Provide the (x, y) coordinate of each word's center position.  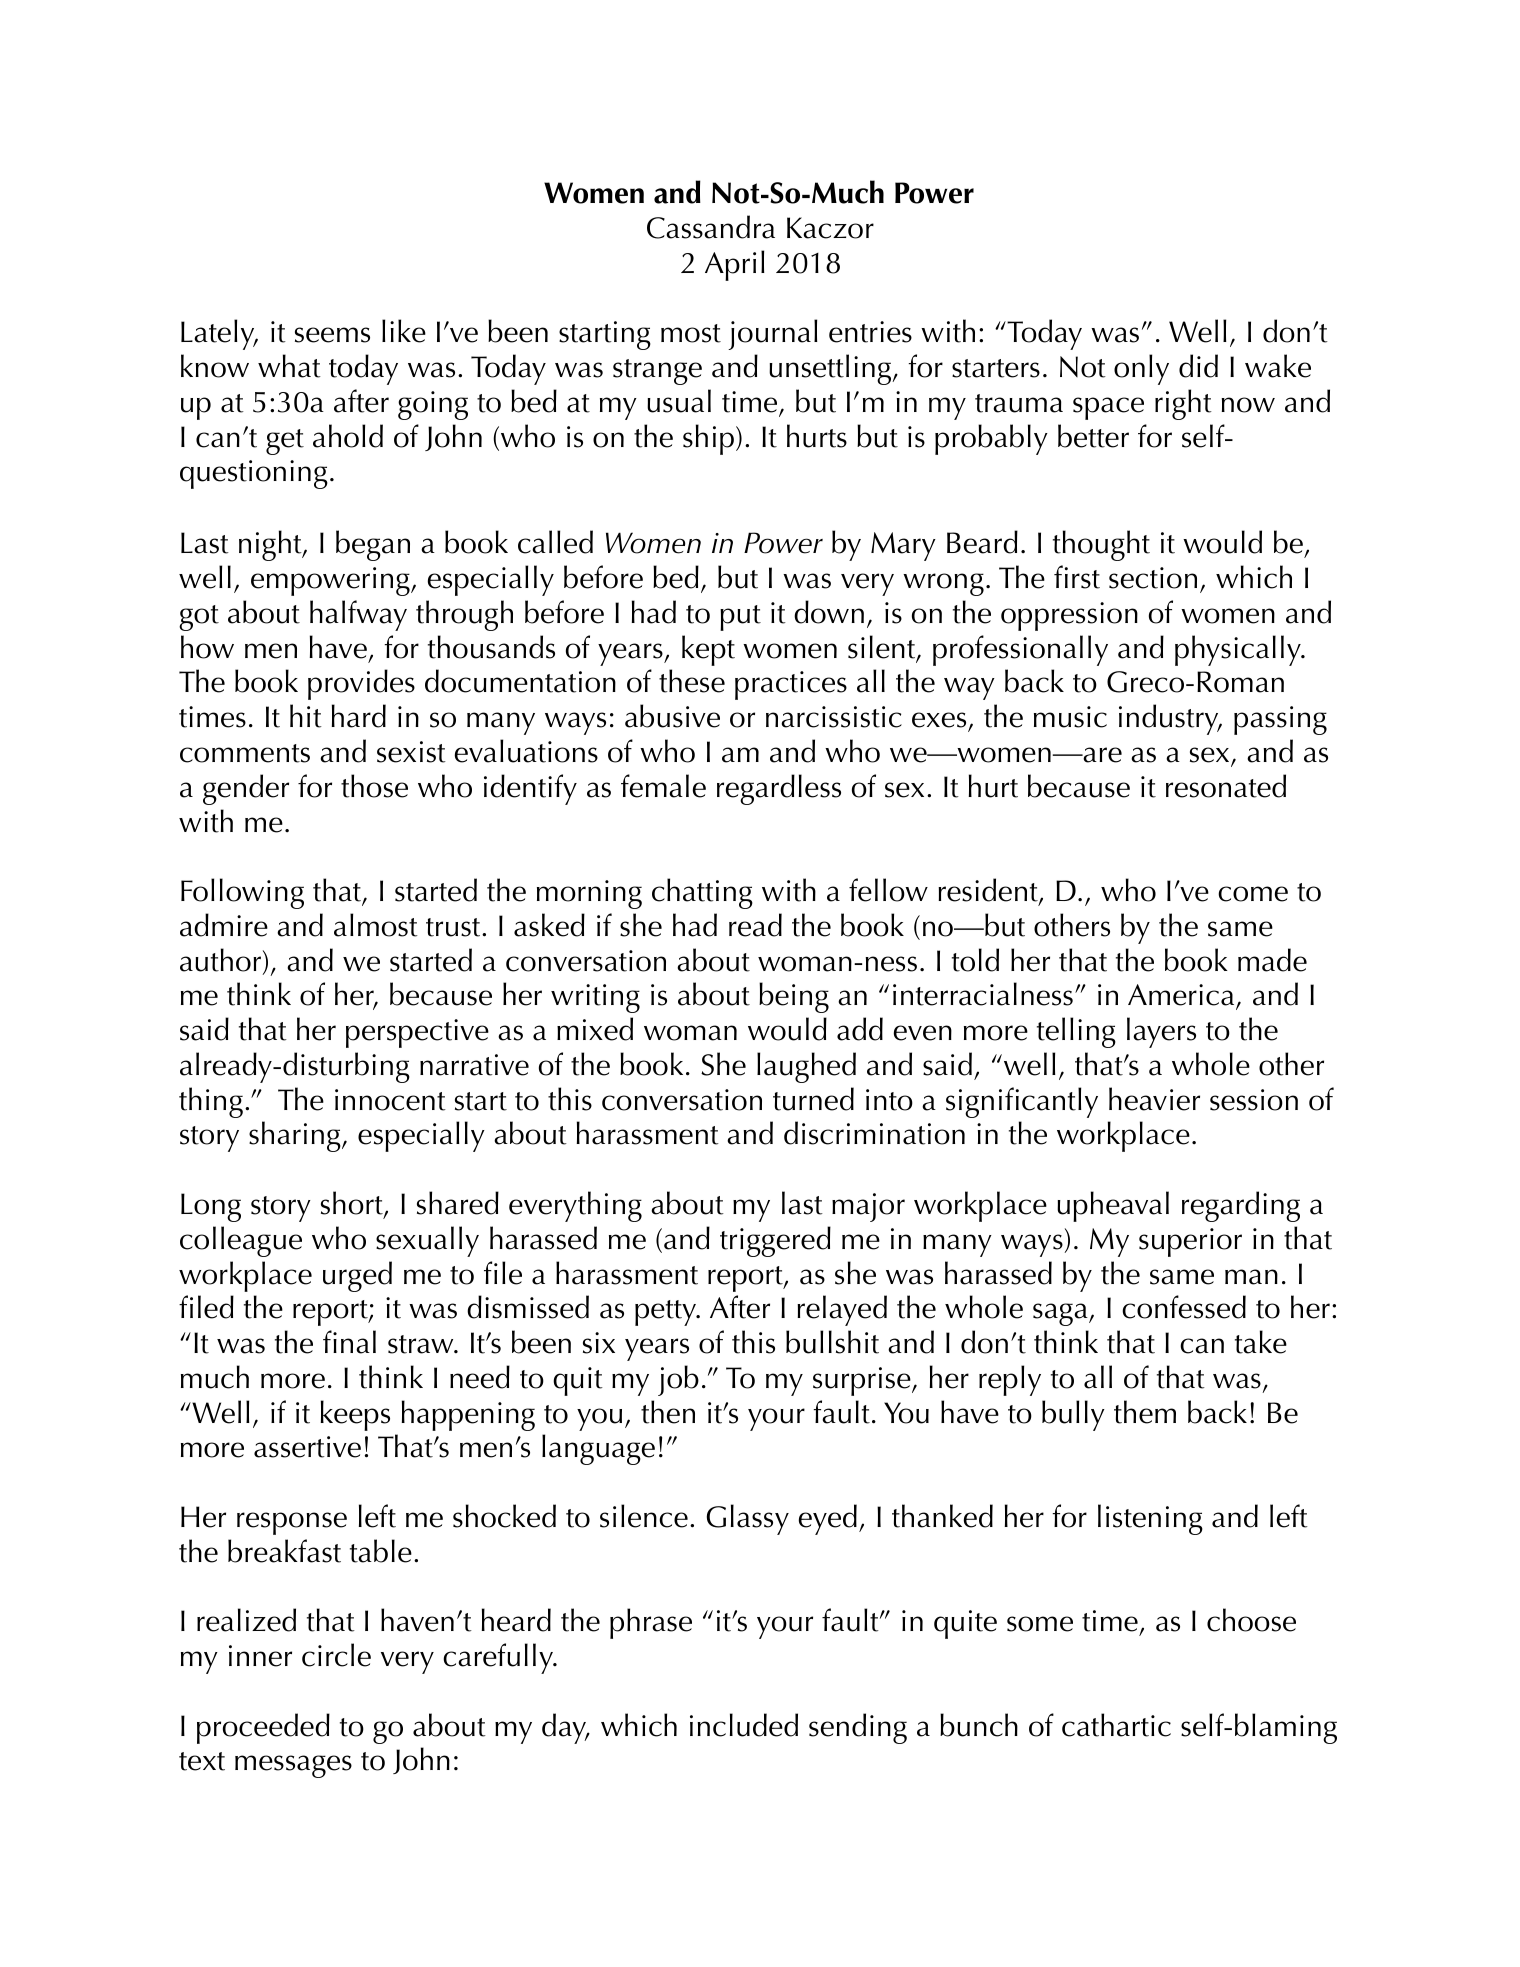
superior (1190, 1242)
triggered (775, 1241)
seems (332, 335)
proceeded (263, 1728)
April (735, 265)
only (1141, 369)
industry (1170, 719)
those (374, 786)
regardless (779, 789)
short (353, 1204)
